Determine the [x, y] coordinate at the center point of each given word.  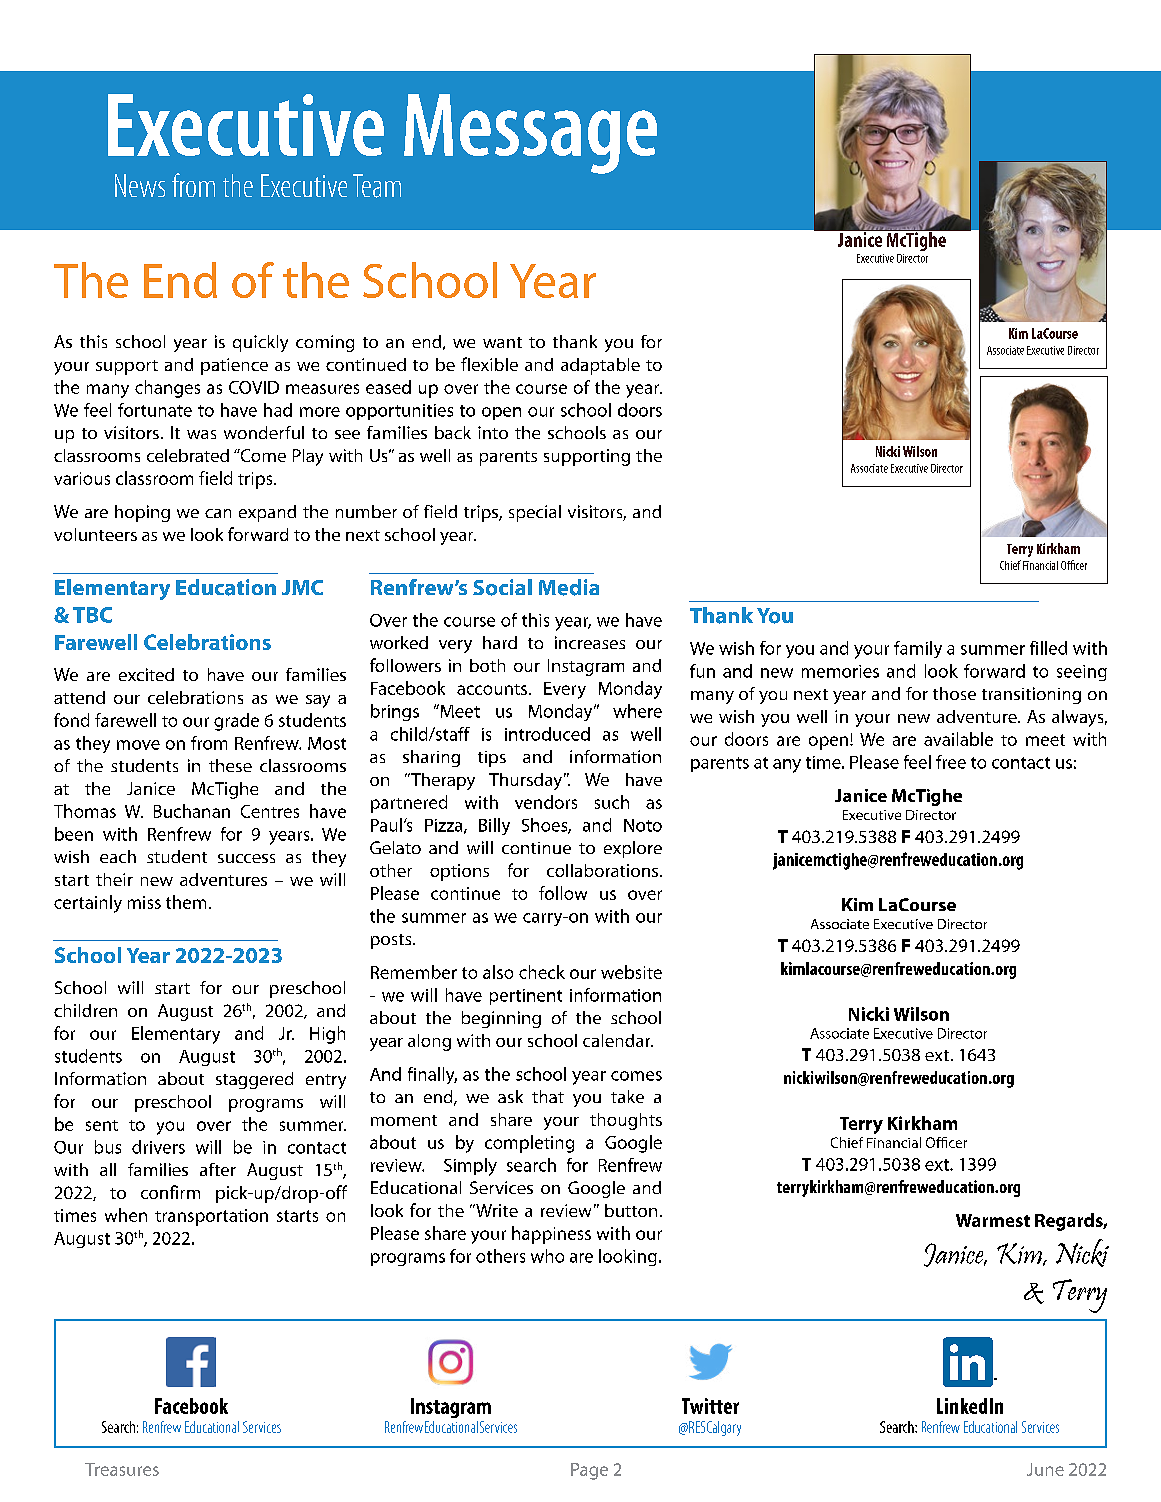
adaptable [600, 366]
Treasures [122, 1469]
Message [530, 134]
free [951, 762]
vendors [546, 802]
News [140, 185]
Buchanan [192, 811]
